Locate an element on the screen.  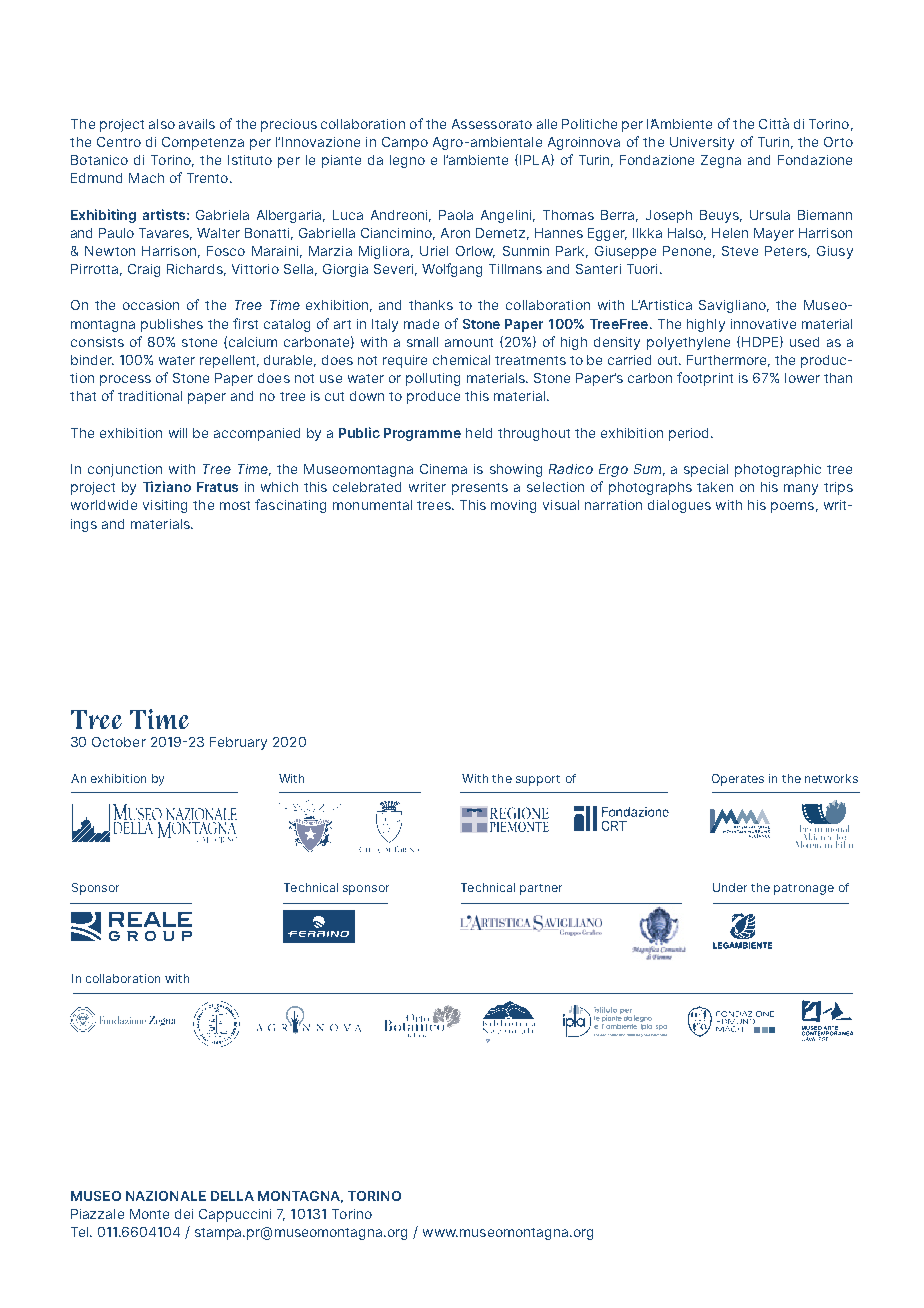
support is located at coordinates (538, 780).
